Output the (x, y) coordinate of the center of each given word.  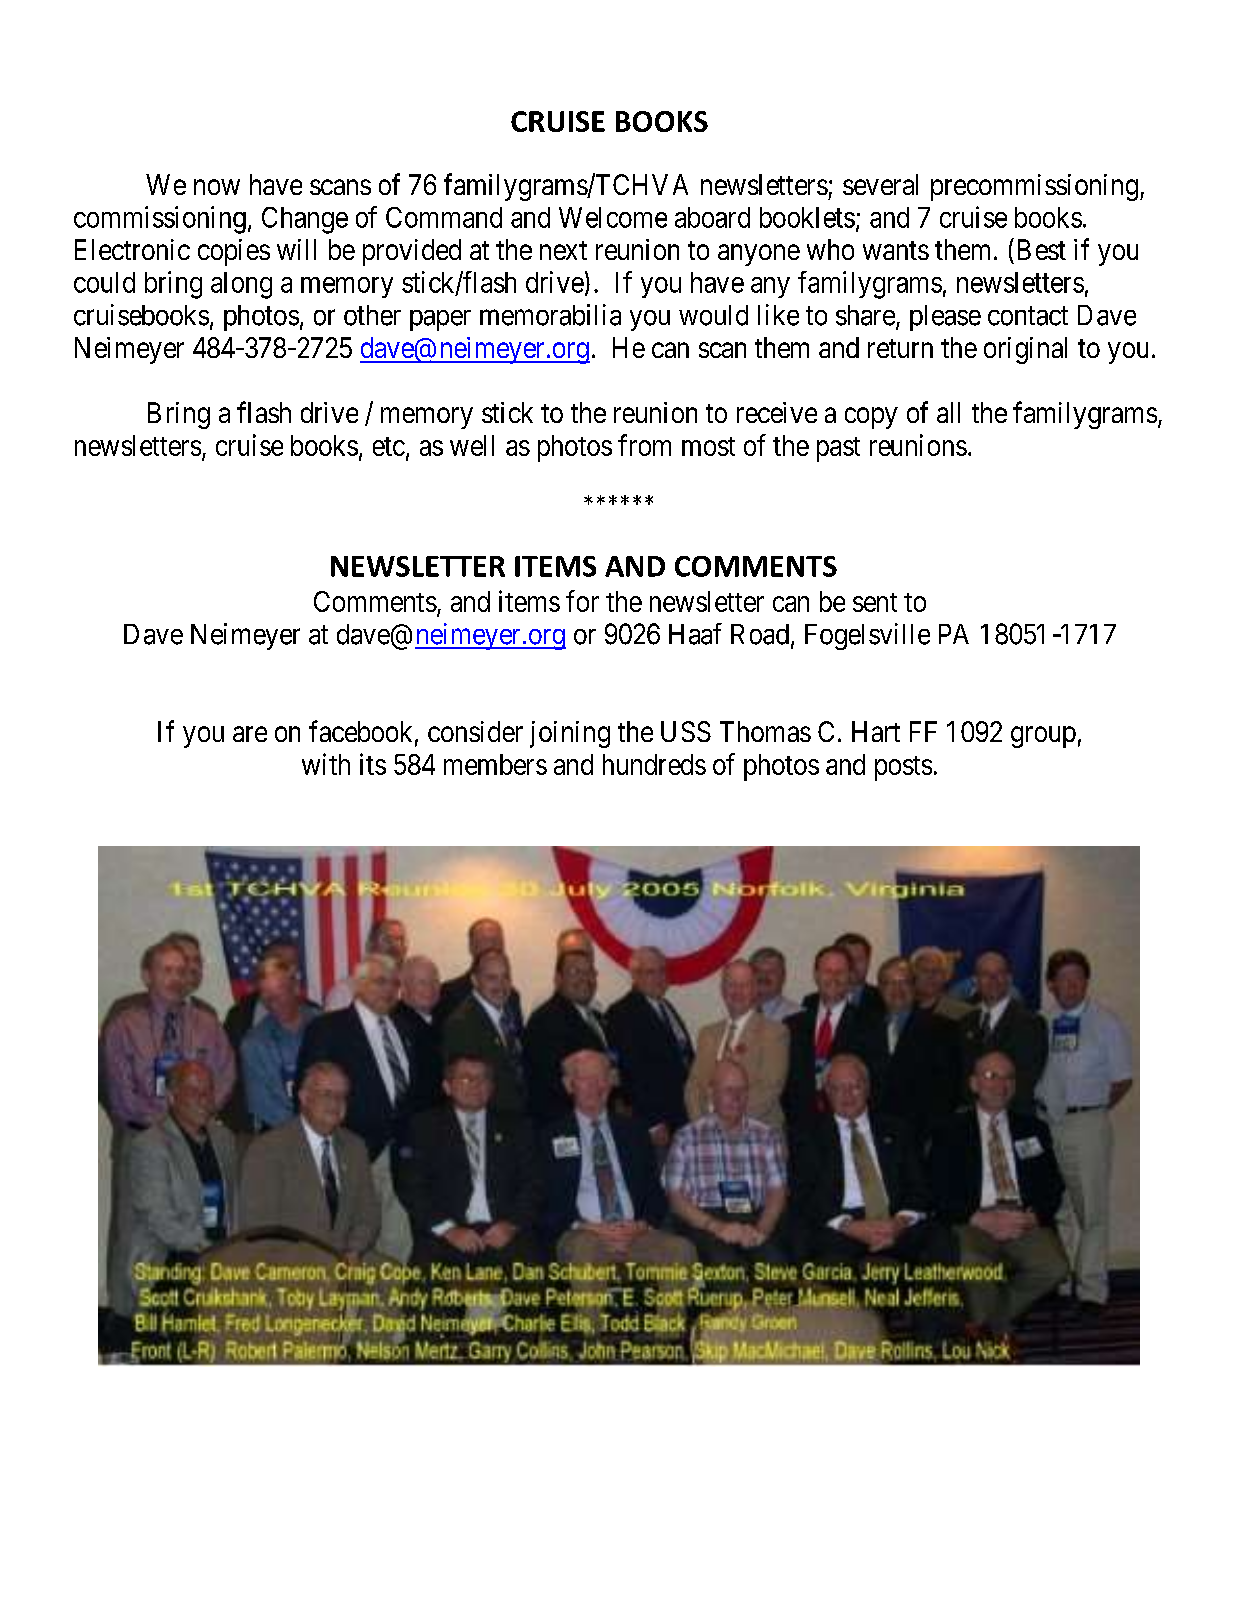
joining (570, 734)
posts (903, 768)
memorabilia (550, 315)
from (644, 445)
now (217, 187)
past (838, 449)
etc (389, 446)
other (372, 315)
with (326, 764)
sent (875, 602)
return (900, 348)
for (582, 601)
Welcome (613, 217)
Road (760, 634)
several (880, 184)
